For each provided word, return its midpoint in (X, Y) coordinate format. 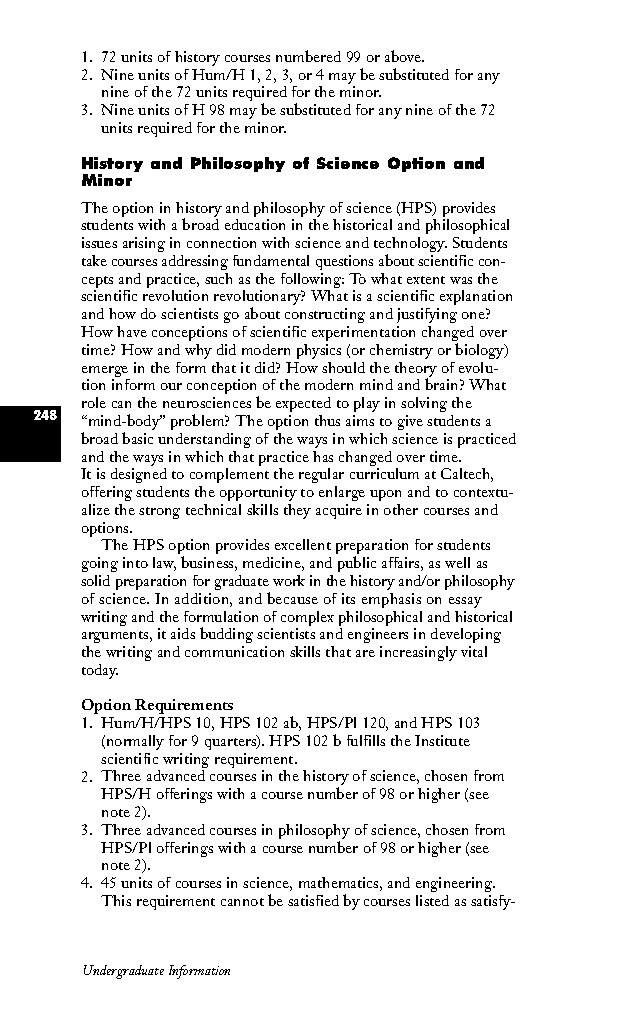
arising (144, 244)
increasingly (418, 653)
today (100, 671)
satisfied (313, 900)
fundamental (271, 260)
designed (139, 475)
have (132, 331)
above (404, 56)
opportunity (258, 493)
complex (307, 620)
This (116, 900)
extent (426, 280)
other (401, 509)
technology (410, 246)
